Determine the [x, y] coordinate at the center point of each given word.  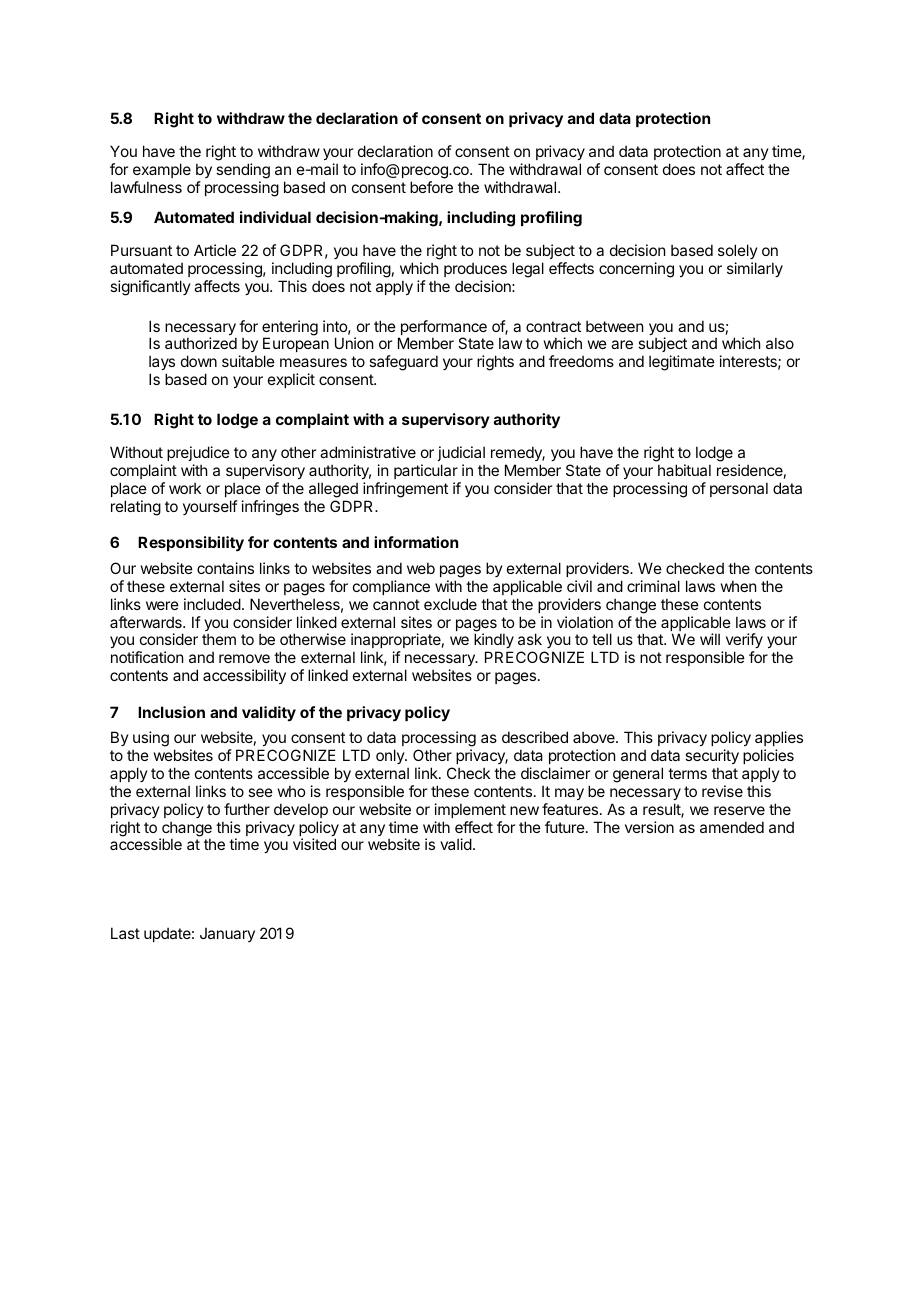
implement [470, 810]
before [431, 187]
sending [243, 172]
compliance [391, 587]
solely [738, 253]
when [738, 586]
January [227, 935]
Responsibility [191, 543]
